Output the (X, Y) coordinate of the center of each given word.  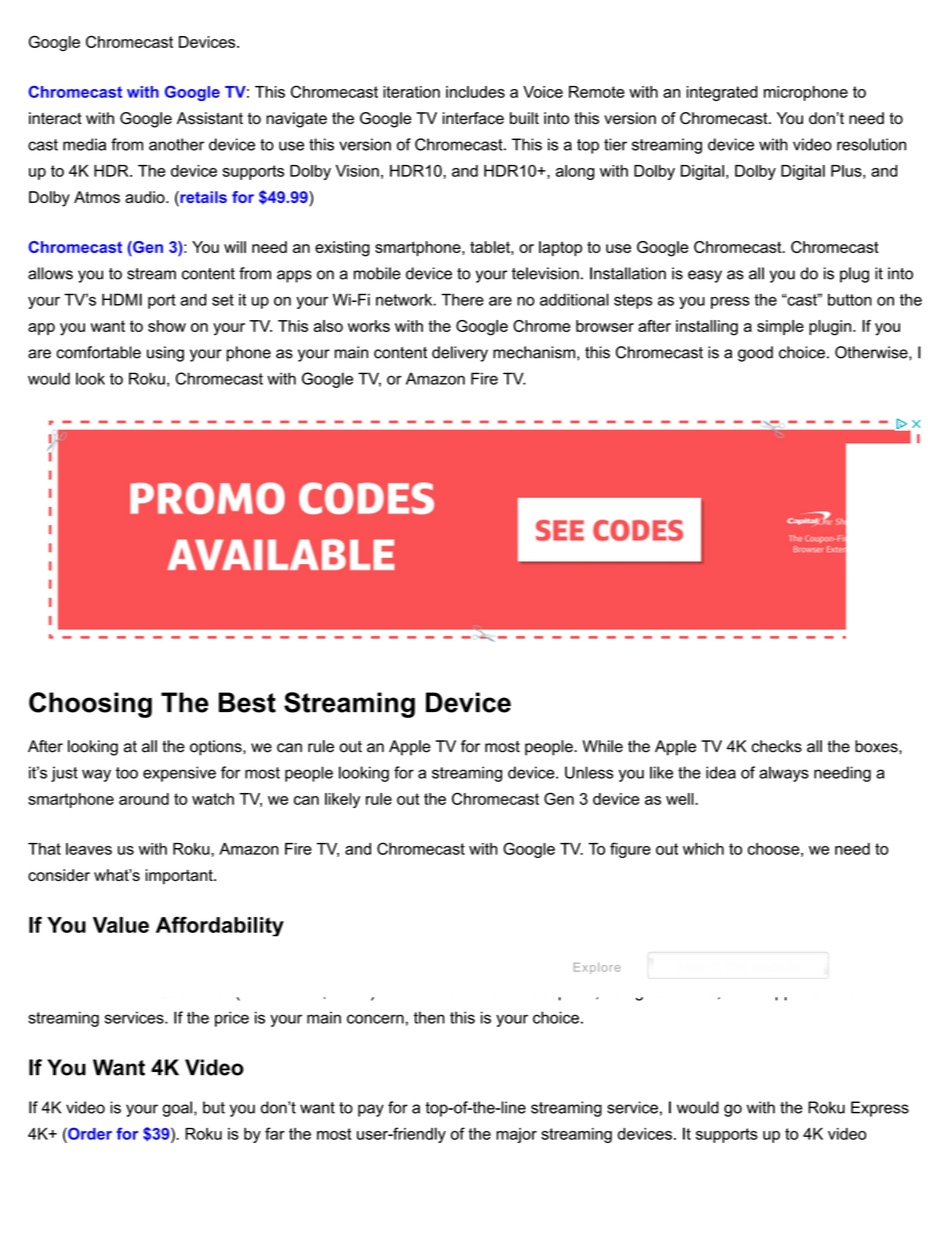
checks (777, 746)
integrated (722, 93)
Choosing (90, 705)
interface (473, 118)
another (176, 144)
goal (177, 1109)
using (165, 354)
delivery (460, 354)
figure (630, 850)
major (516, 1135)
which (703, 849)
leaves (89, 849)
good (755, 354)
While (603, 746)
